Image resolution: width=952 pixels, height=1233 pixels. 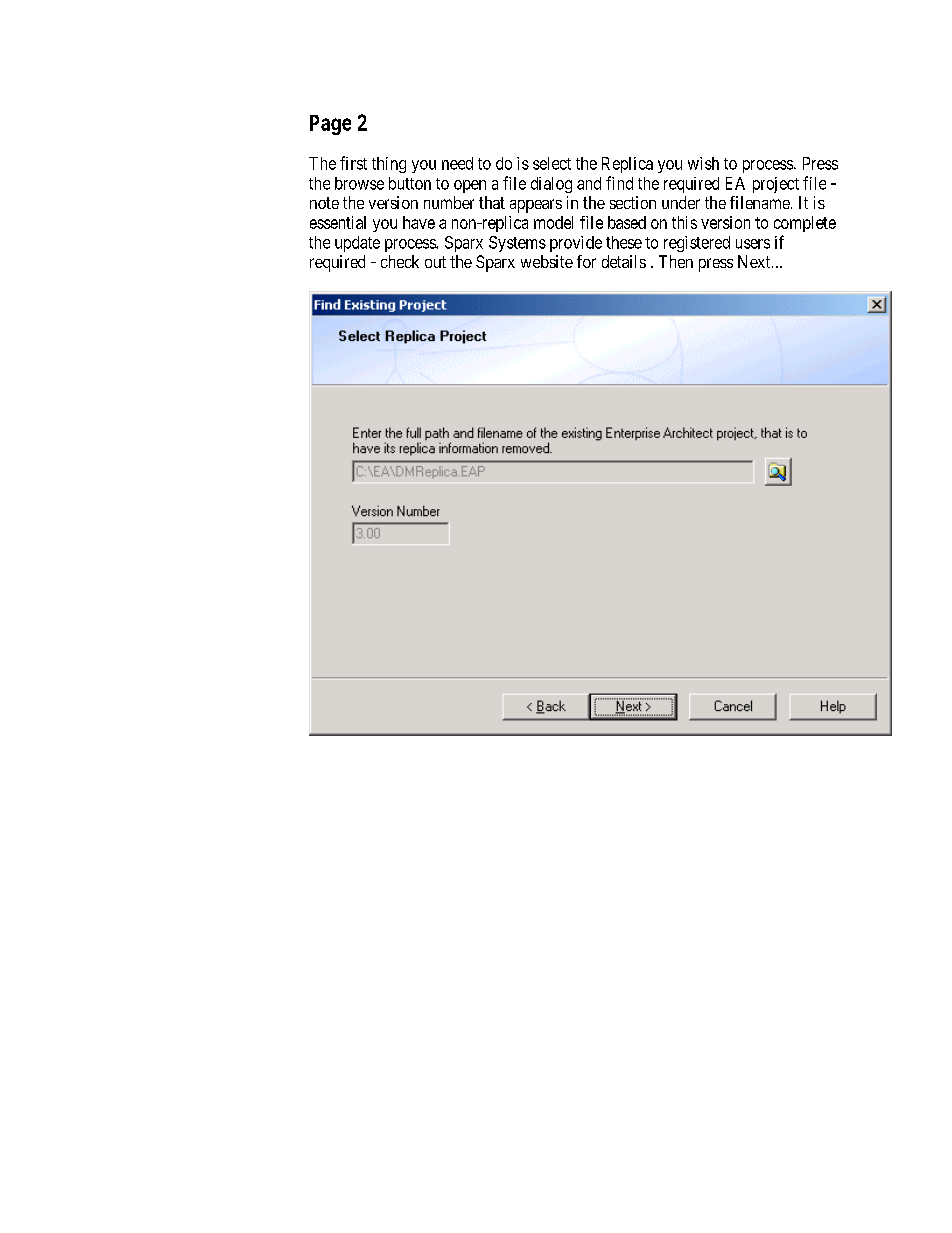 I want to click on project, so click(x=776, y=185).
